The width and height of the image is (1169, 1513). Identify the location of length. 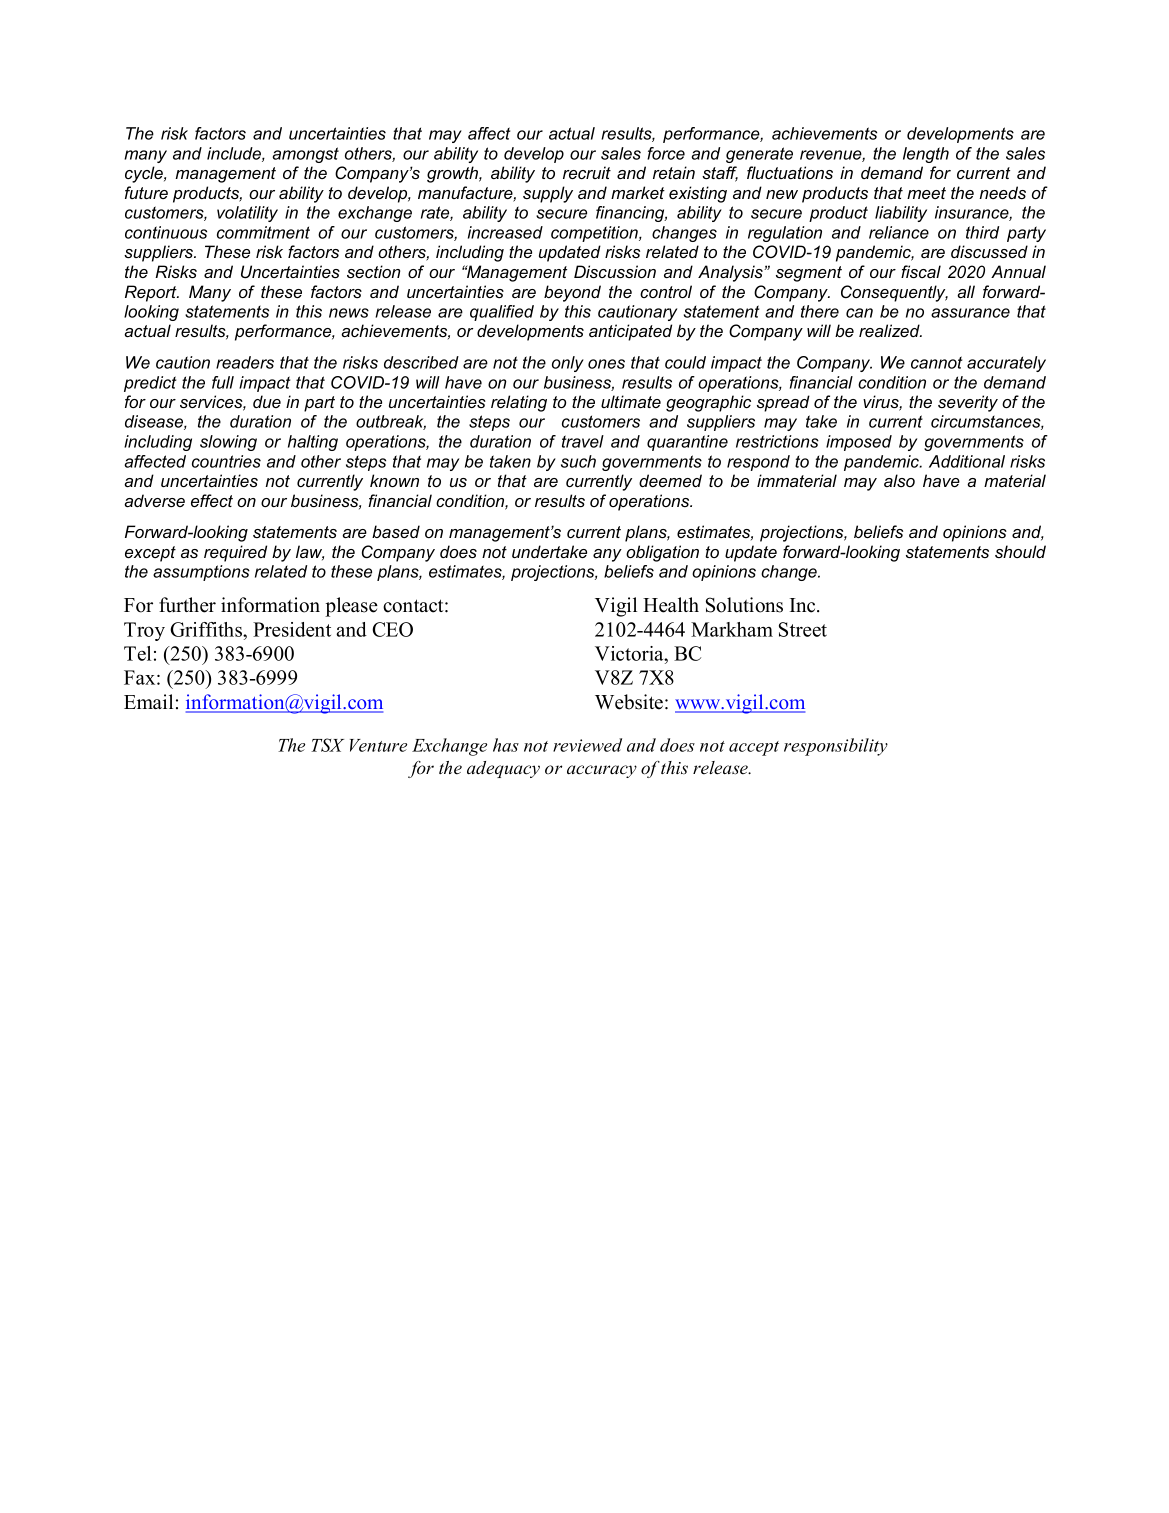
(926, 155).
